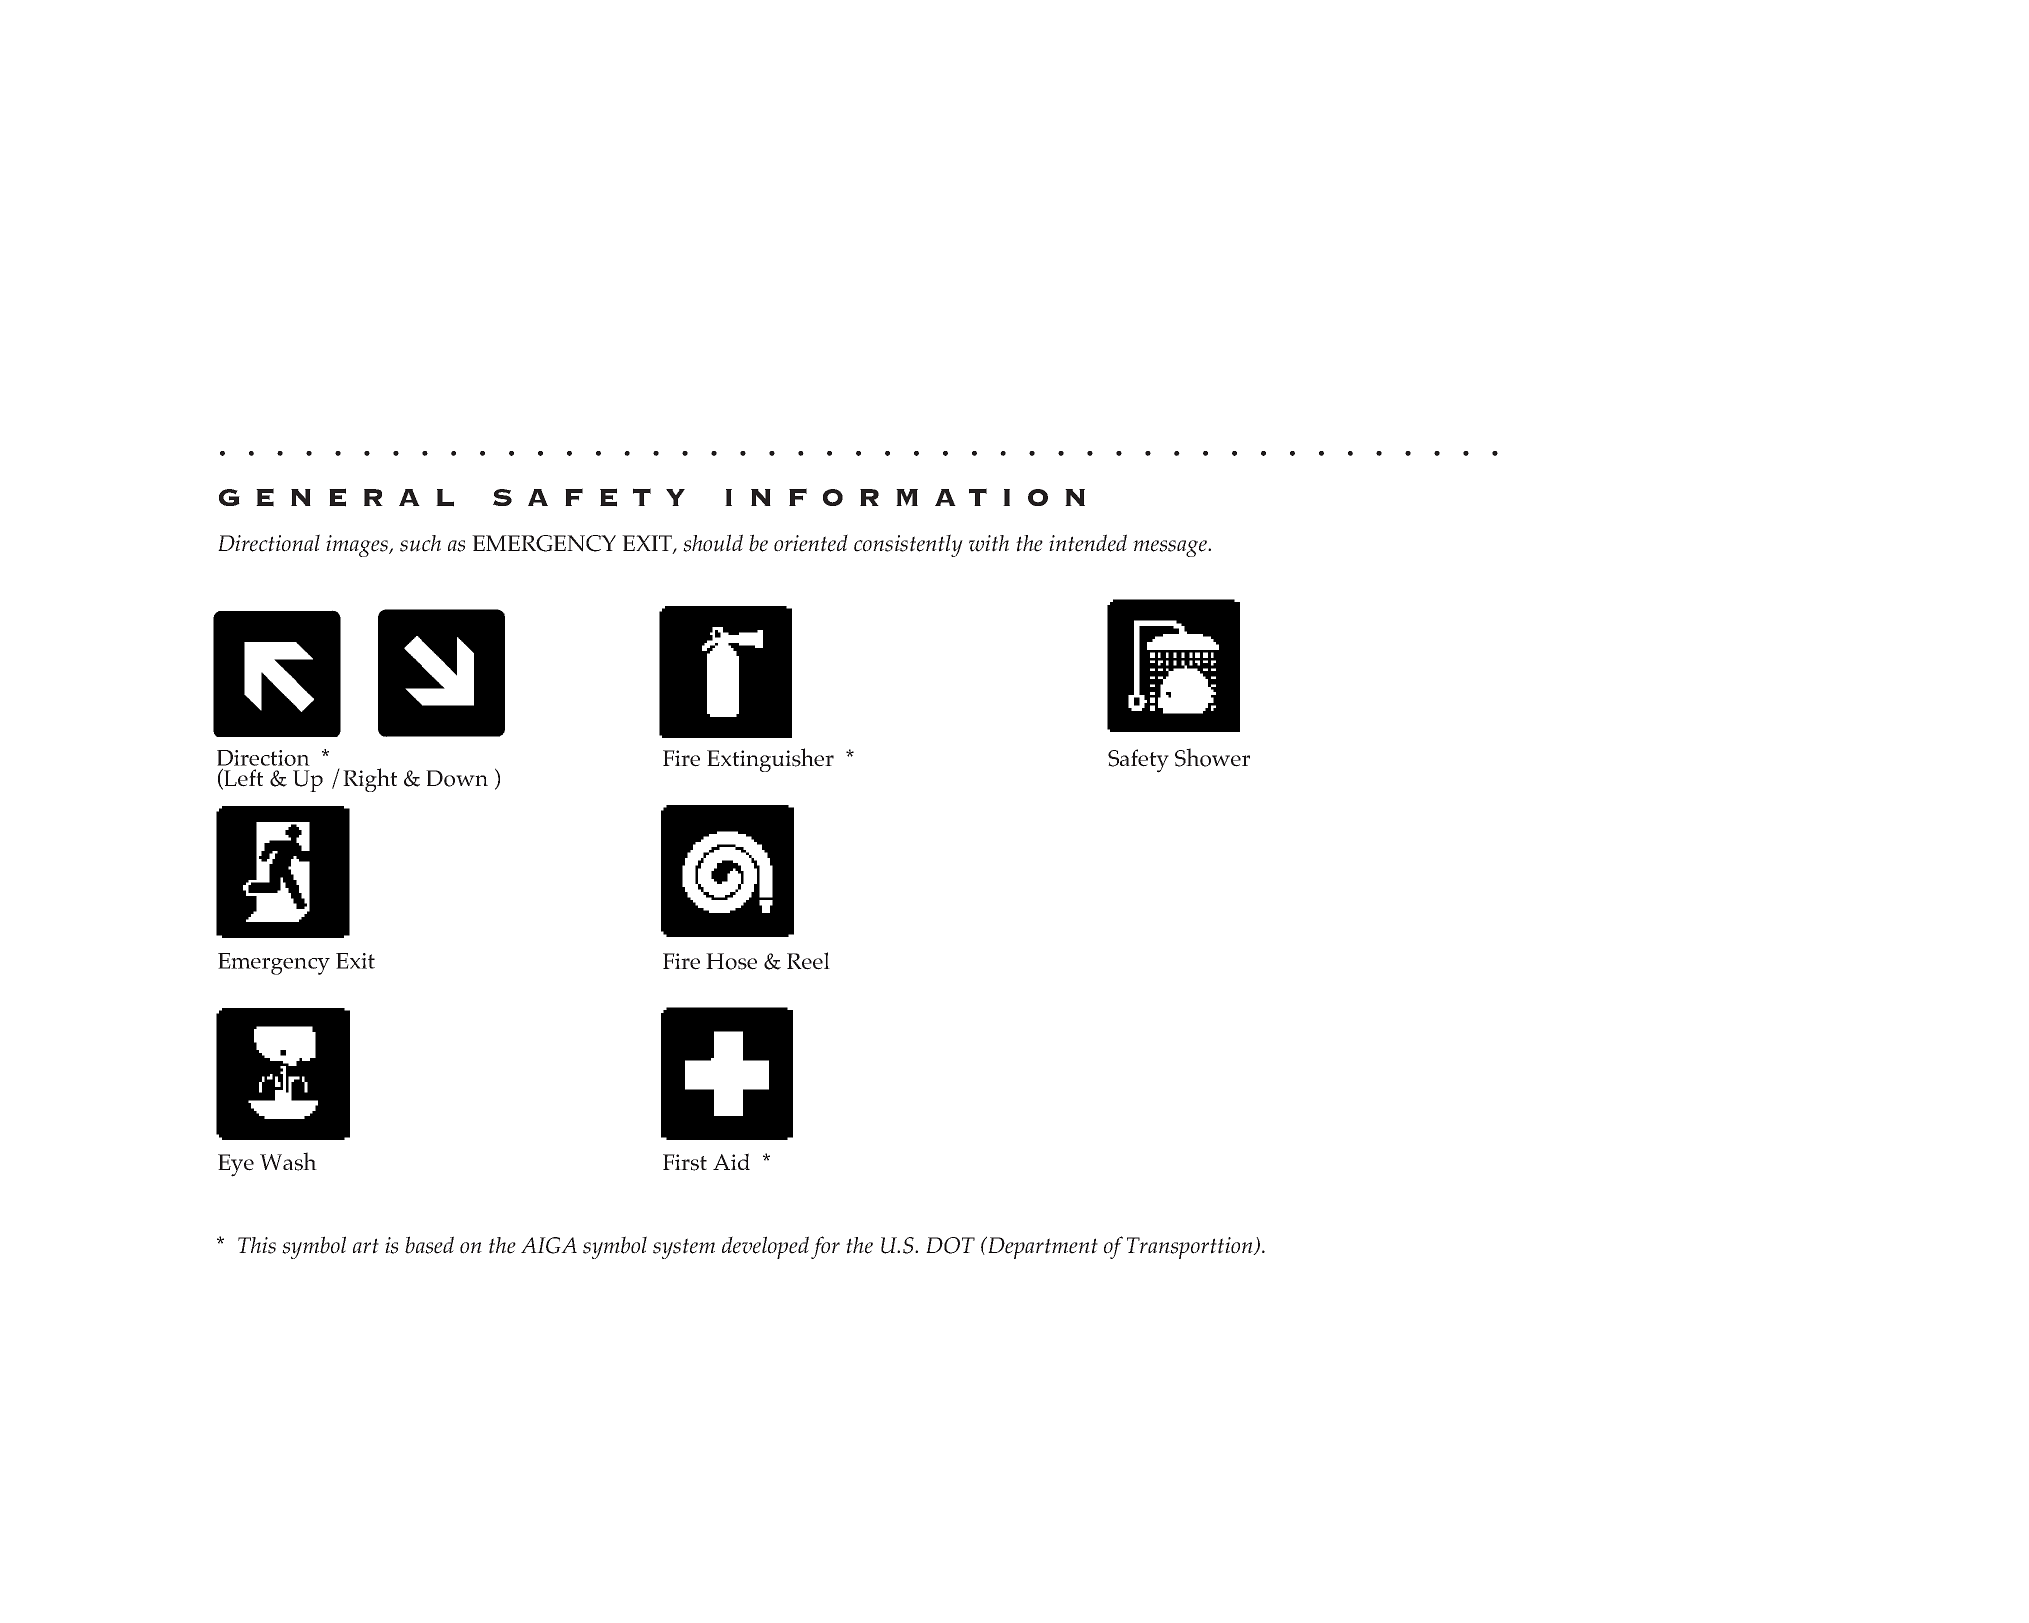 Image resolution: width=2029 pixels, height=1623 pixels. What do you see at coordinates (429, 1245) in the document?
I see `based` at bounding box center [429, 1245].
